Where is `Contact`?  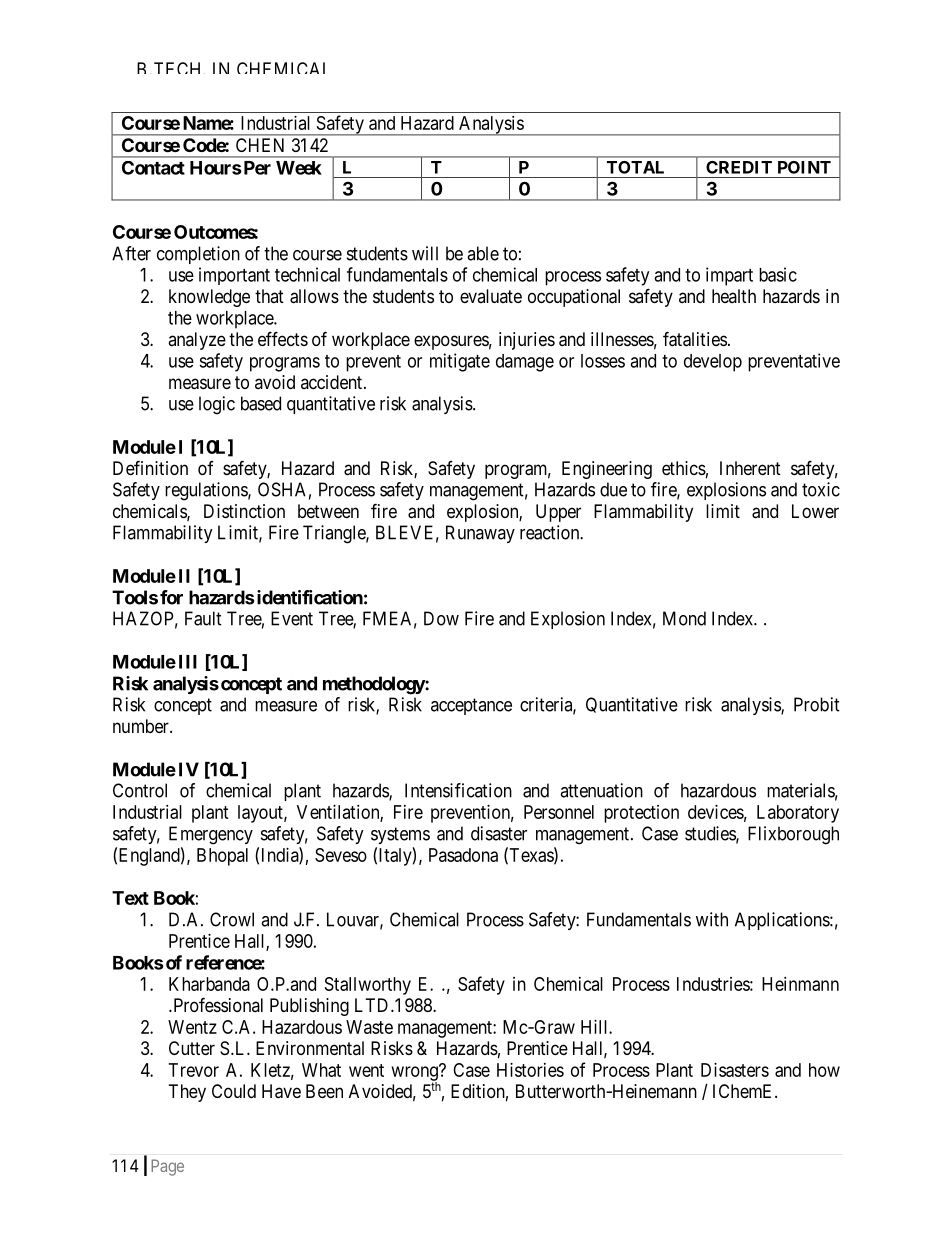 Contact is located at coordinates (153, 168).
